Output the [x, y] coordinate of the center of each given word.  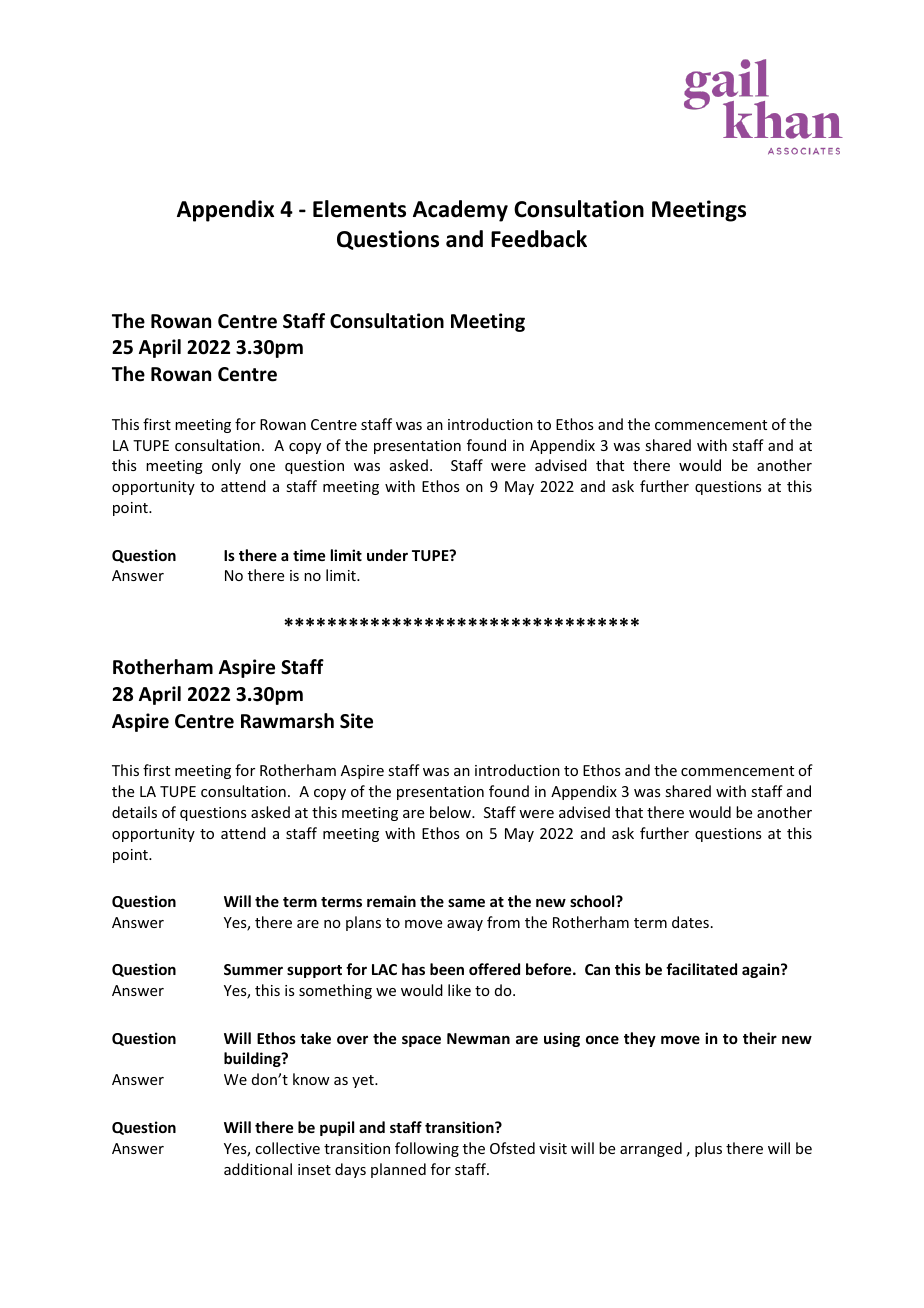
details [134, 812]
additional [258, 1169]
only [226, 466]
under [387, 555]
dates [690, 922]
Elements [359, 209]
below [451, 812]
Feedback [539, 239]
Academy [460, 211]
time [309, 555]
